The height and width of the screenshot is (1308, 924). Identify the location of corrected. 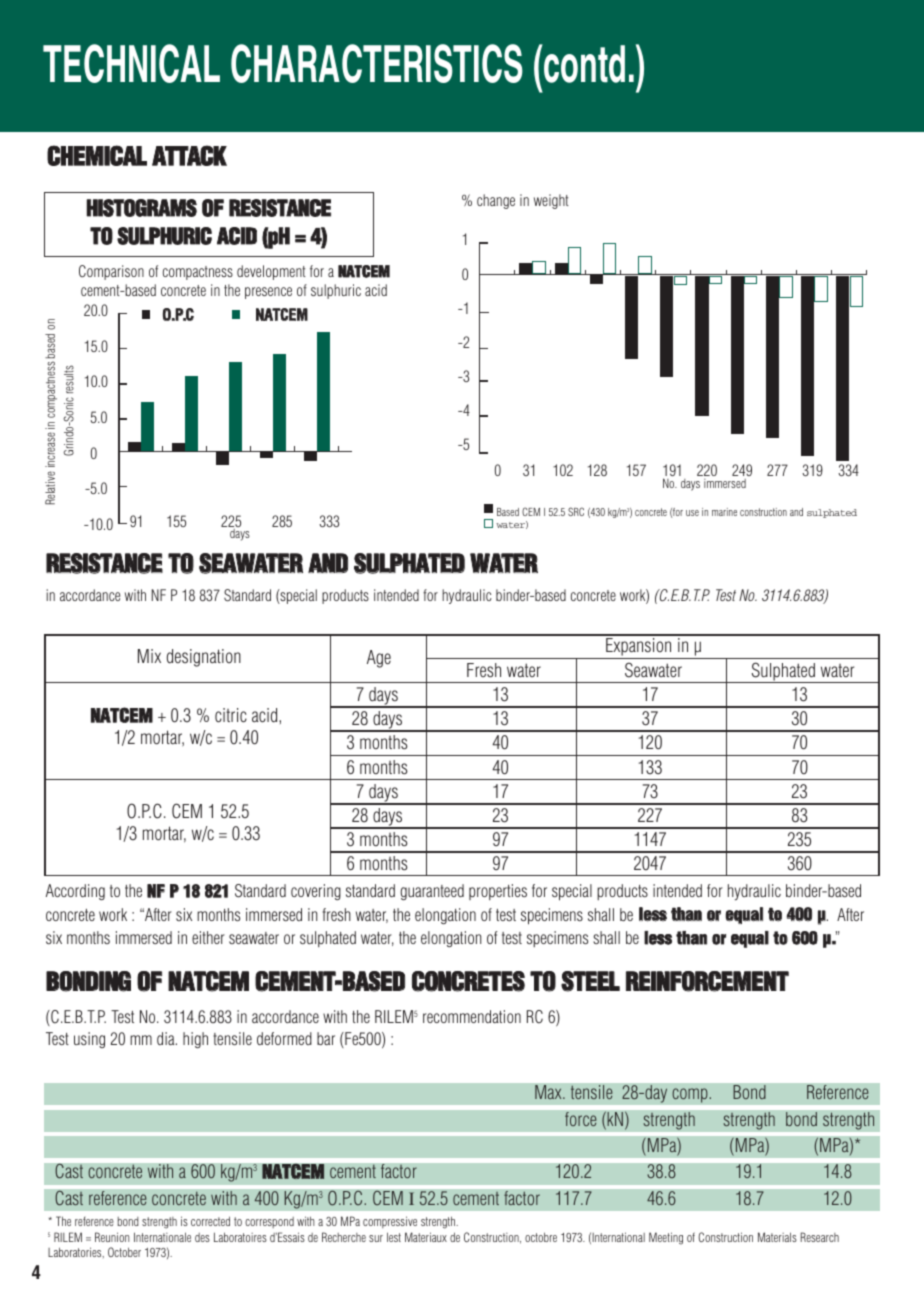
(210, 1221).
